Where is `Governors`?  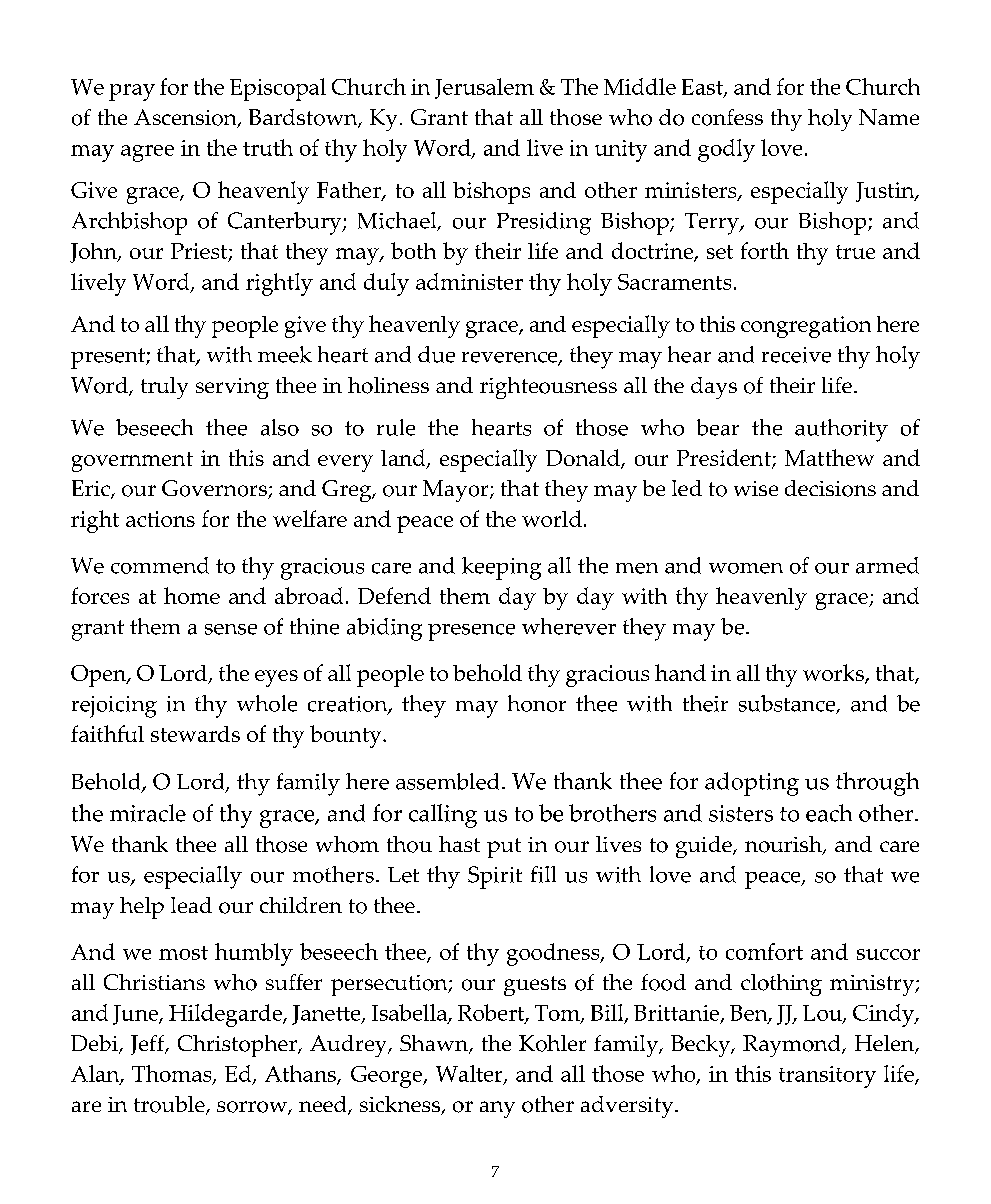
Governors is located at coordinates (215, 489).
